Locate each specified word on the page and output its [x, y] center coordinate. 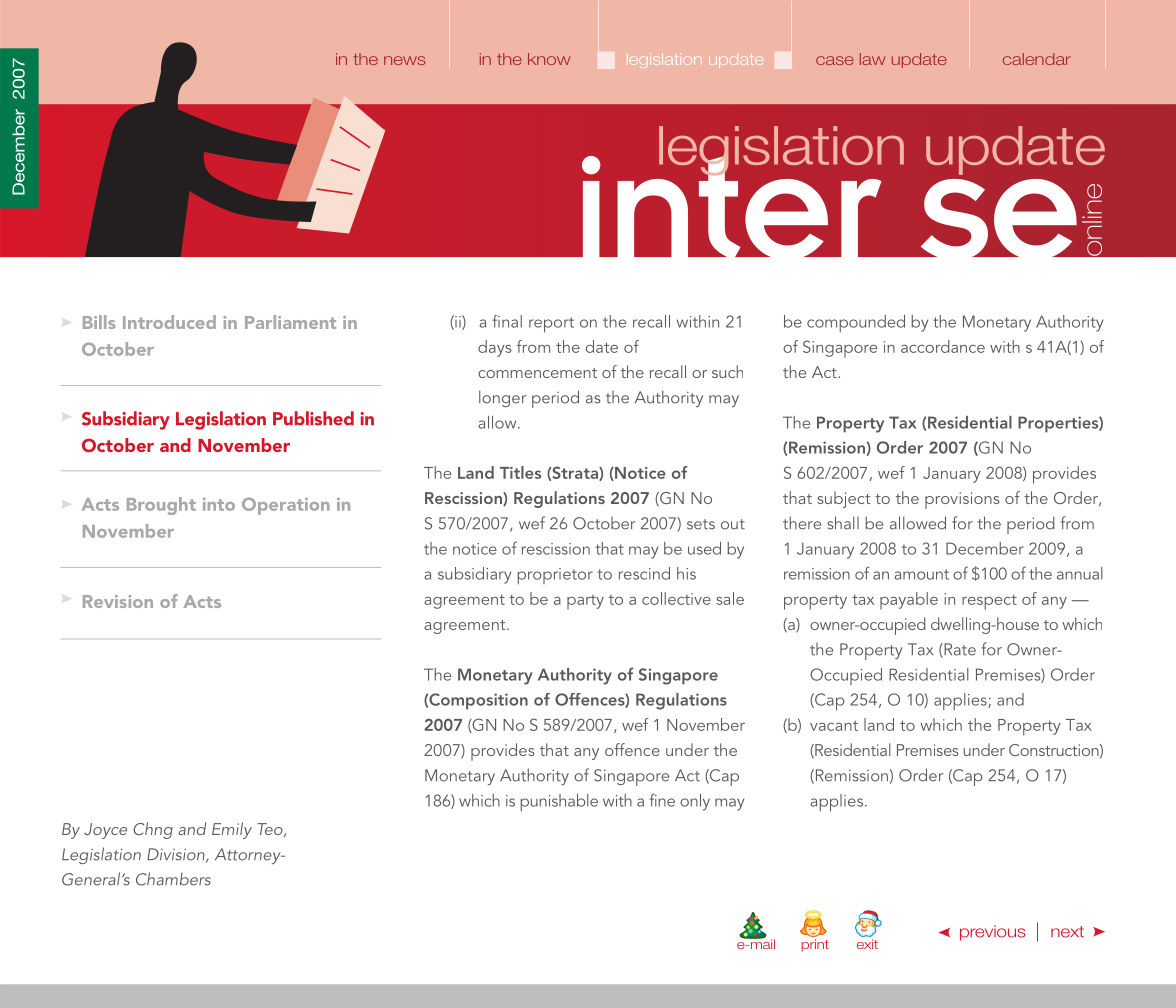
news [404, 60]
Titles [520, 472]
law [872, 59]
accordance [943, 346]
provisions [962, 500]
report [551, 325]
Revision [118, 601]
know [549, 59]
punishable [559, 802]
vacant [834, 726]
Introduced [169, 322]
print [815, 945]
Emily [232, 830]
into [219, 504]
